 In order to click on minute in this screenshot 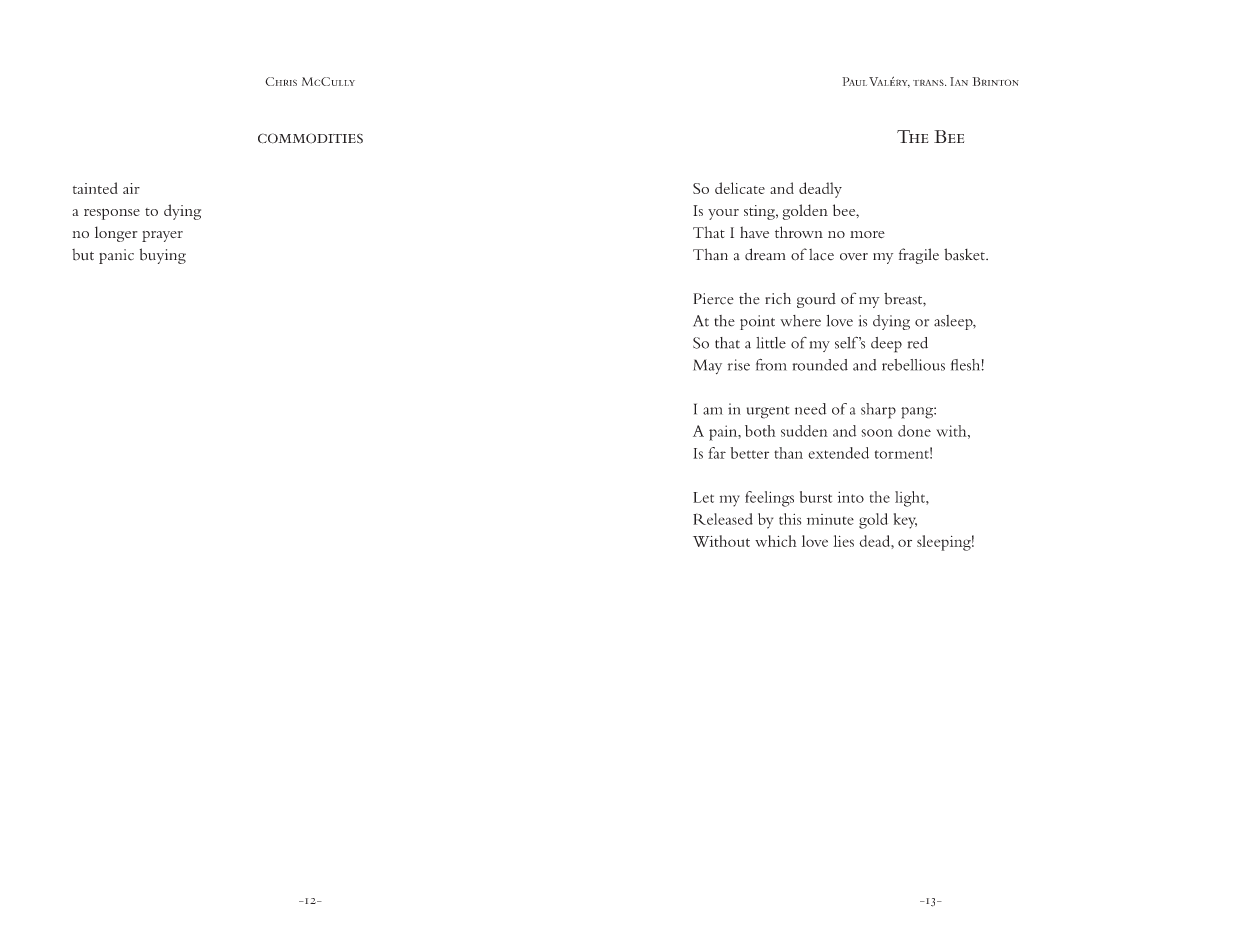, I will do `click(830, 519)`.
